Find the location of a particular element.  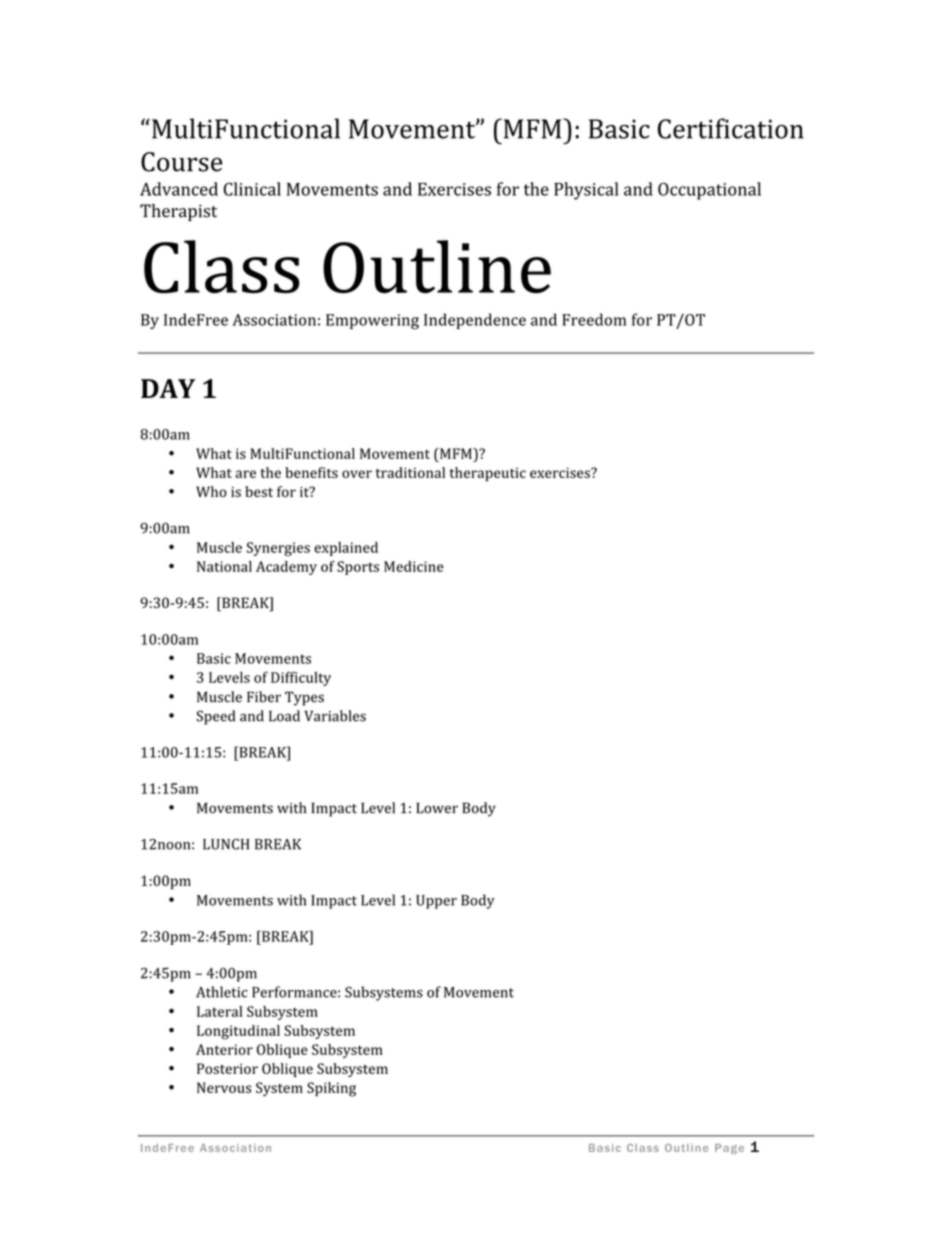

therapeutic is located at coordinates (488, 474).
